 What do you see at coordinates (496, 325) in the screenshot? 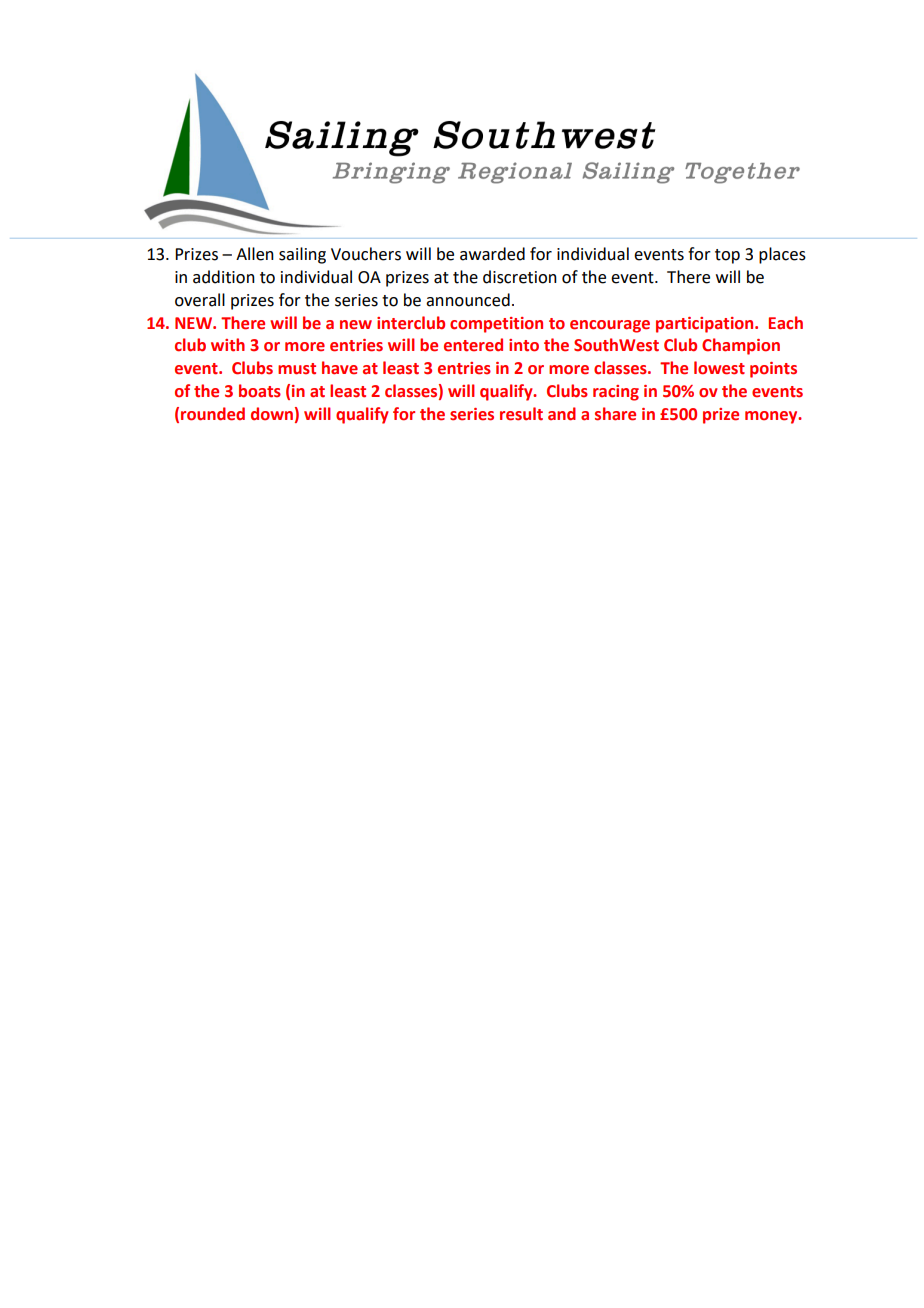
I see `competition` at bounding box center [496, 325].
